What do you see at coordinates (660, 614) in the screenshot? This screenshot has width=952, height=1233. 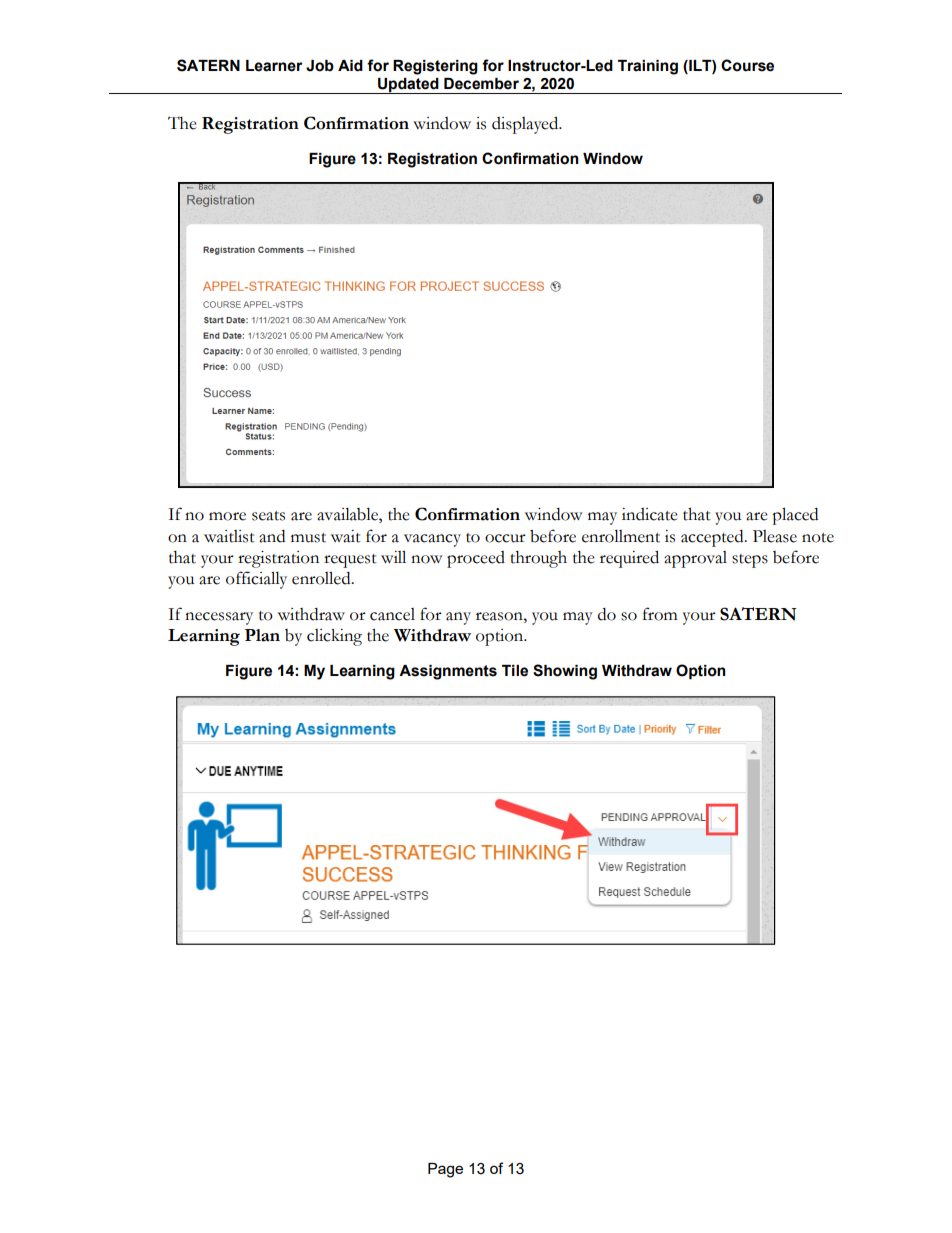 I see `from` at bounding box center [660, 614].
